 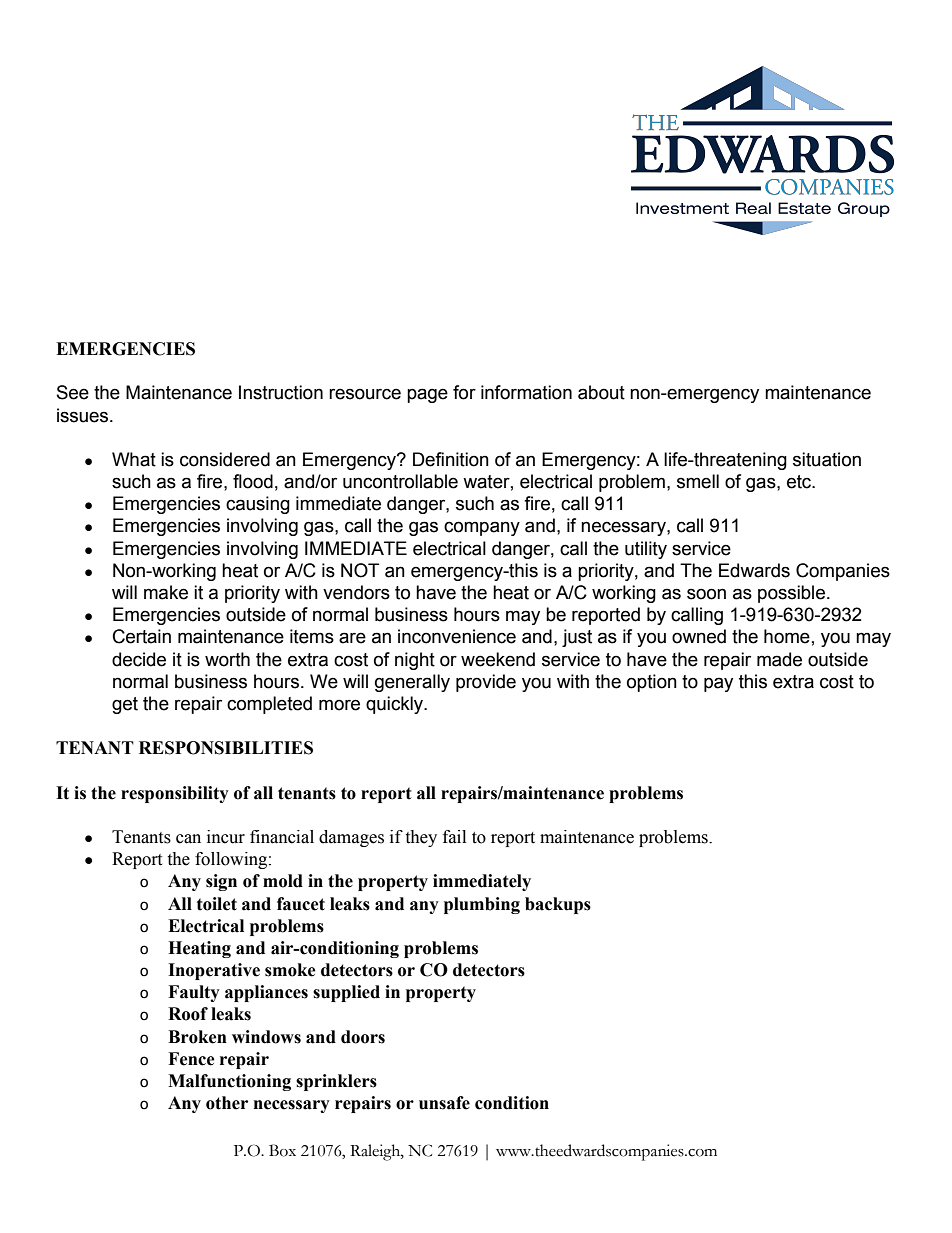 What do you see at coordinates (482, 905) in the screenshot?
I see `plumbing` at bounding box center [482, 905].
